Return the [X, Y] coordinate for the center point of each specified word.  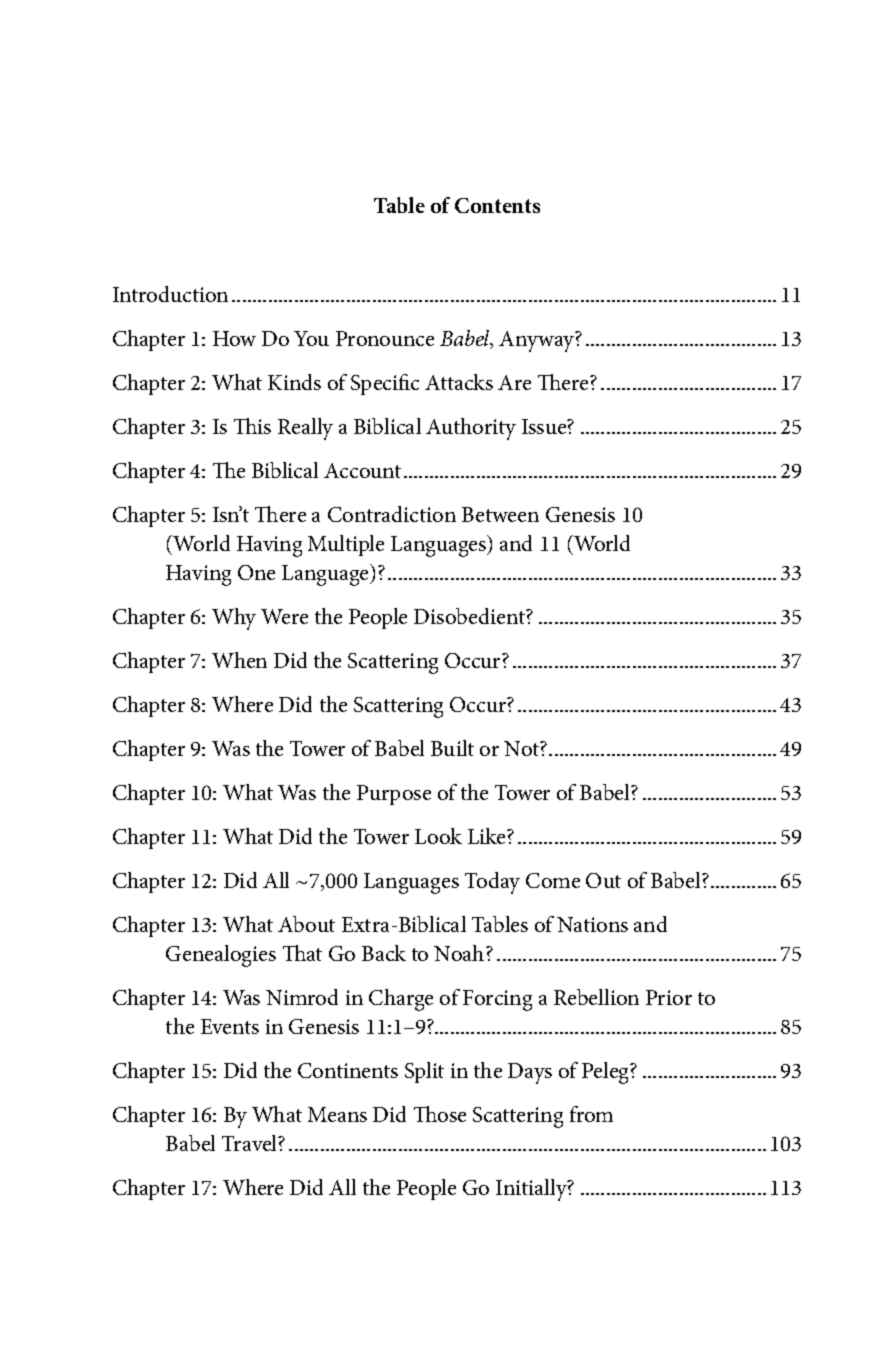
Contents [497, 205]
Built [452, 748]
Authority [471, 429]
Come [553, 880]
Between [500, 514]
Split [424, 1072]
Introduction [170, 294]
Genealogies [221, 956]
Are [514, 382]
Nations [592, 924]
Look [438, 836]
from [591, 1114]
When [239, 660]
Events [230, 1026]
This [252, 426]
